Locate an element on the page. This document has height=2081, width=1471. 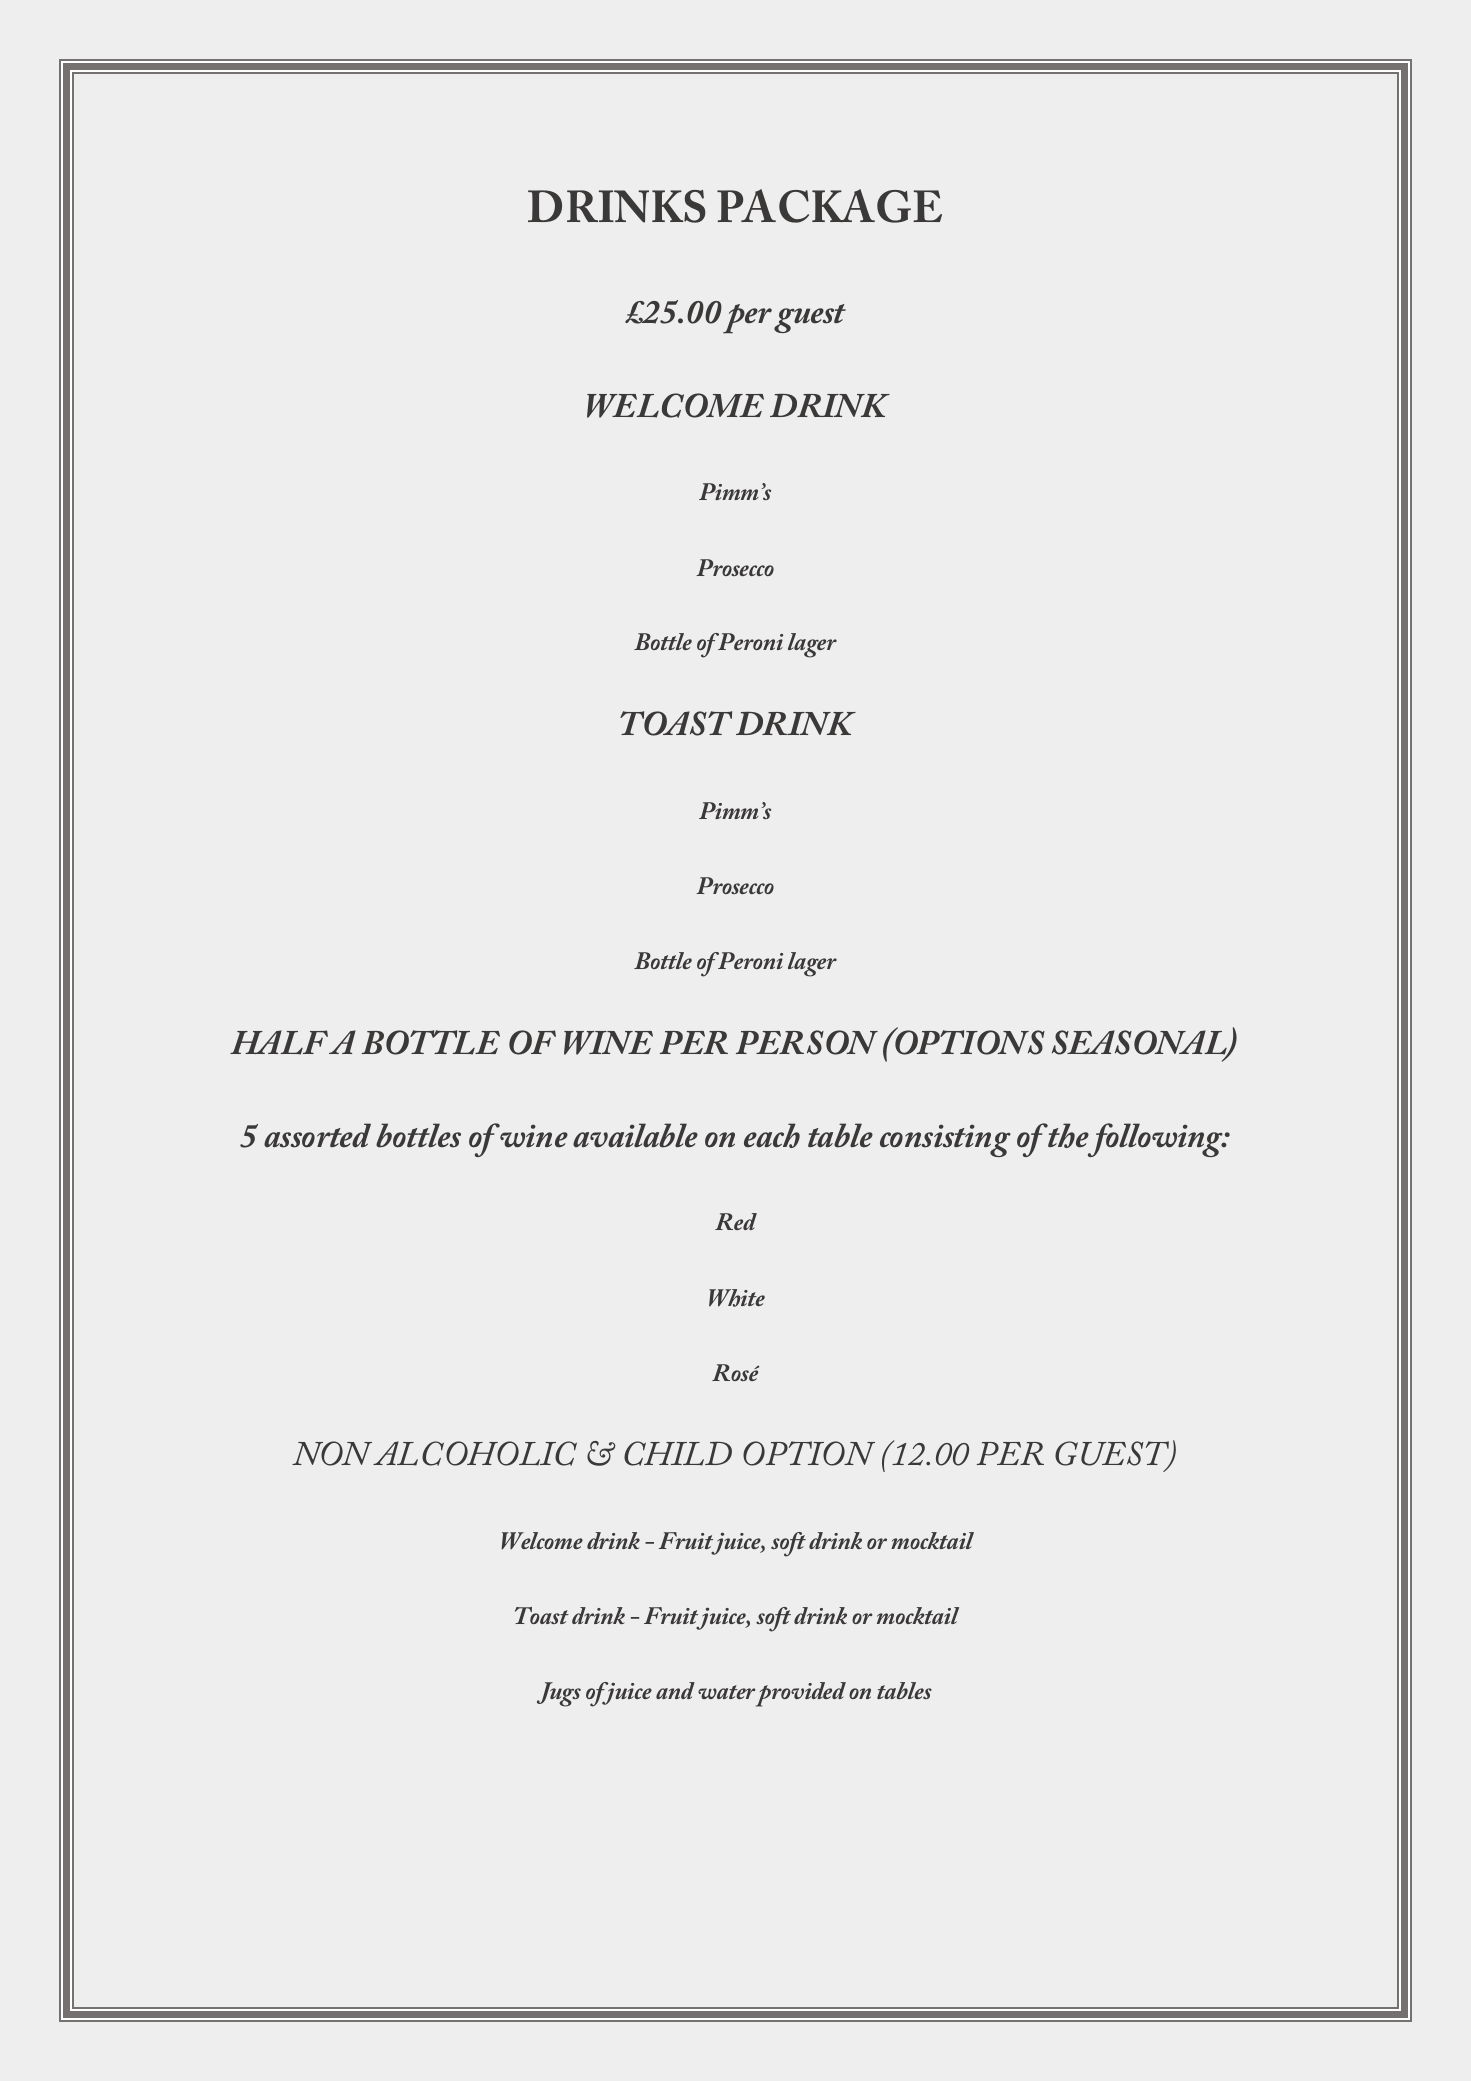
and is located at coordinates (675, 1690).
